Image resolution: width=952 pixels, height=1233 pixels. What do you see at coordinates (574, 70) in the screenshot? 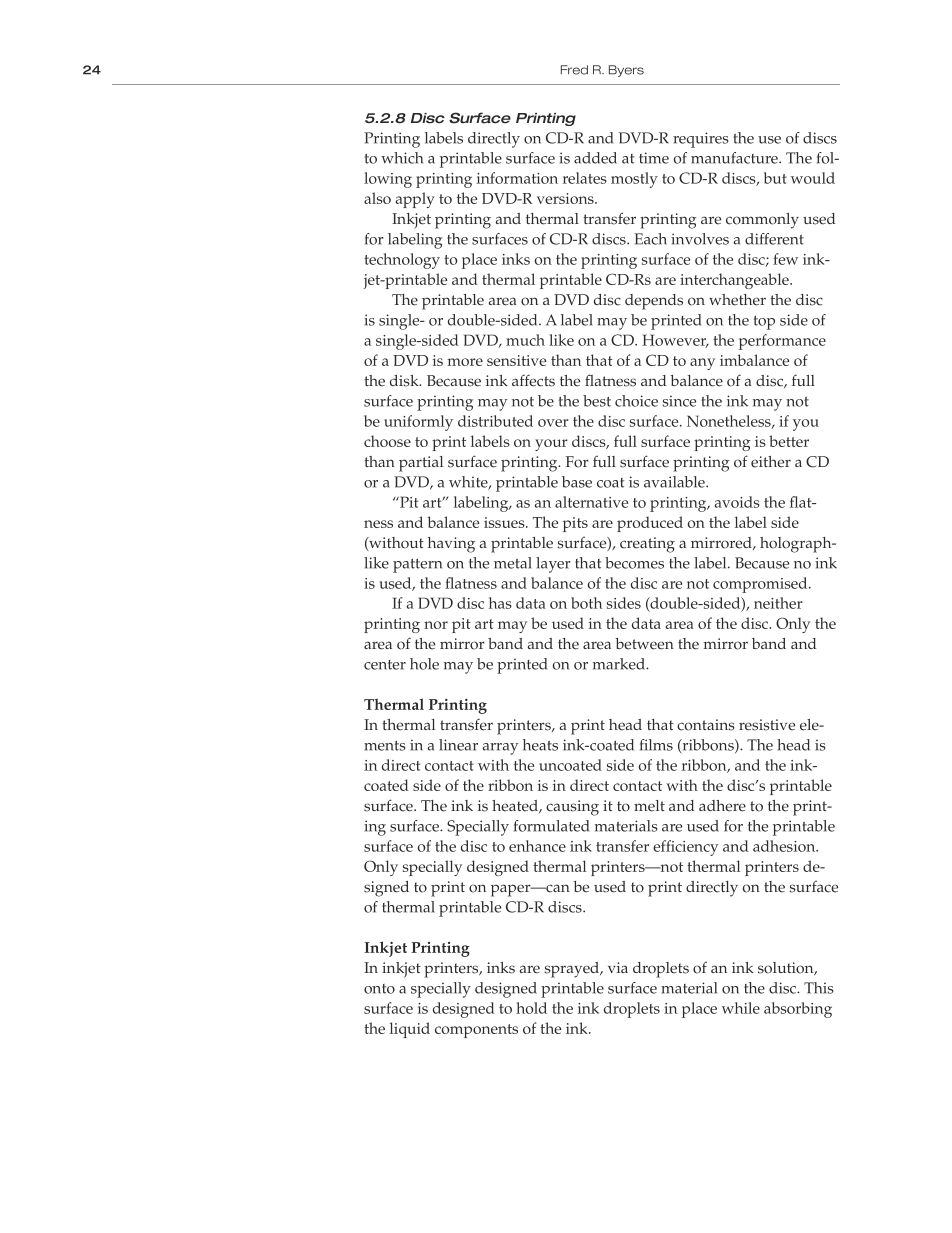
I see `Fred` at bounding box center [574, 70].
